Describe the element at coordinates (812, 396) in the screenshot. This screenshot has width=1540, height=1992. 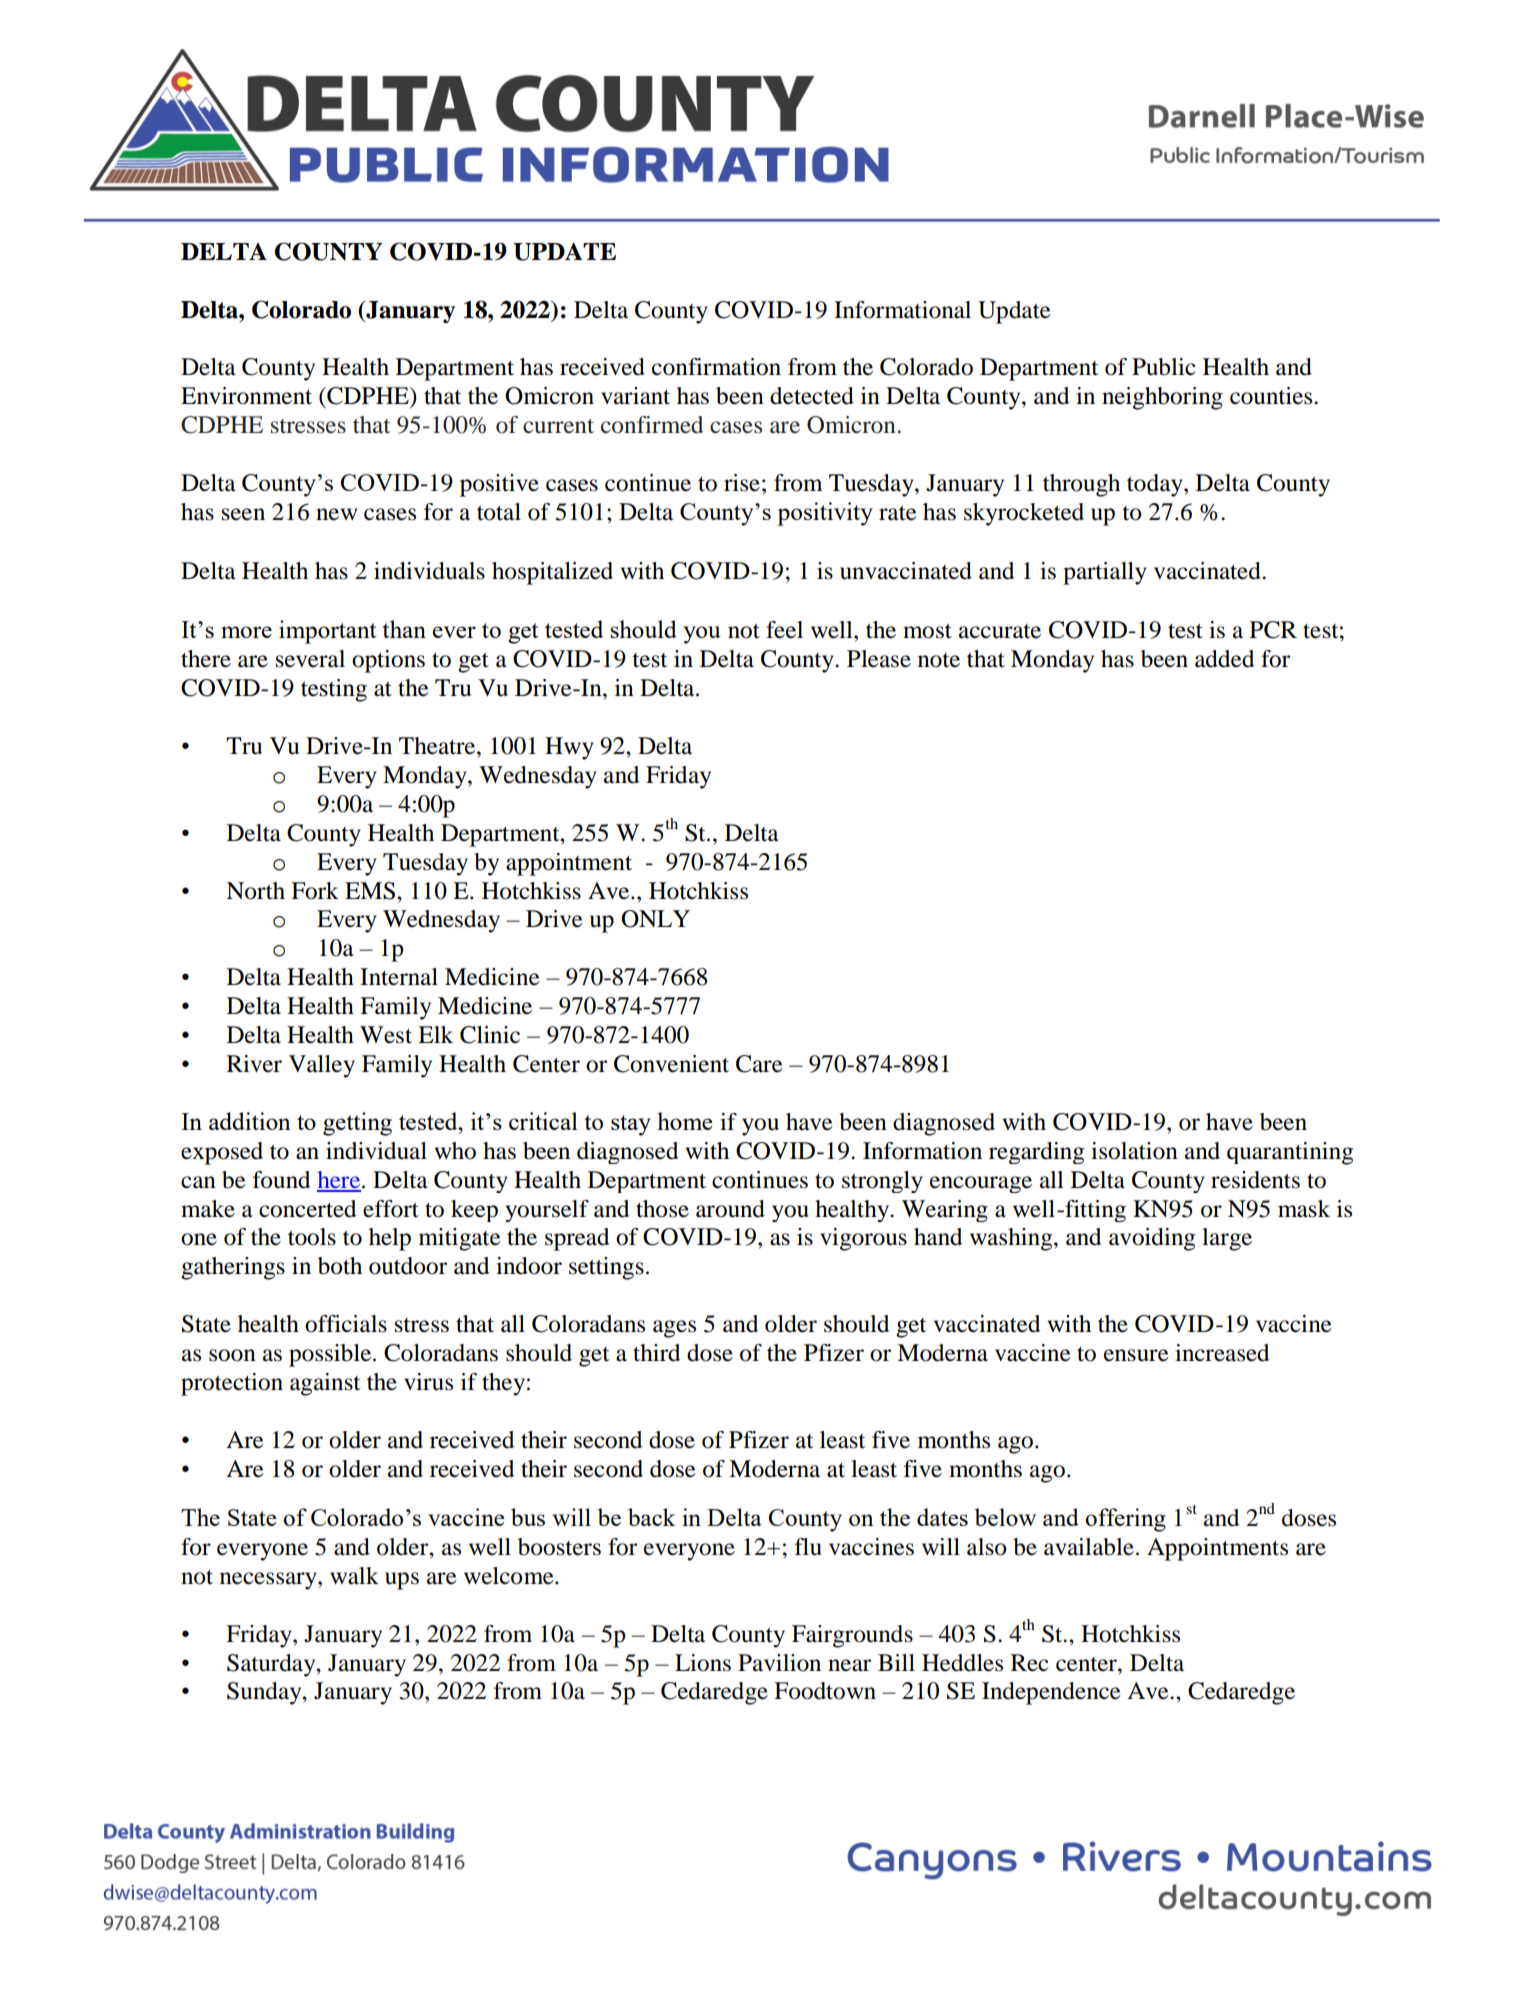
I see `detected` at that location.
